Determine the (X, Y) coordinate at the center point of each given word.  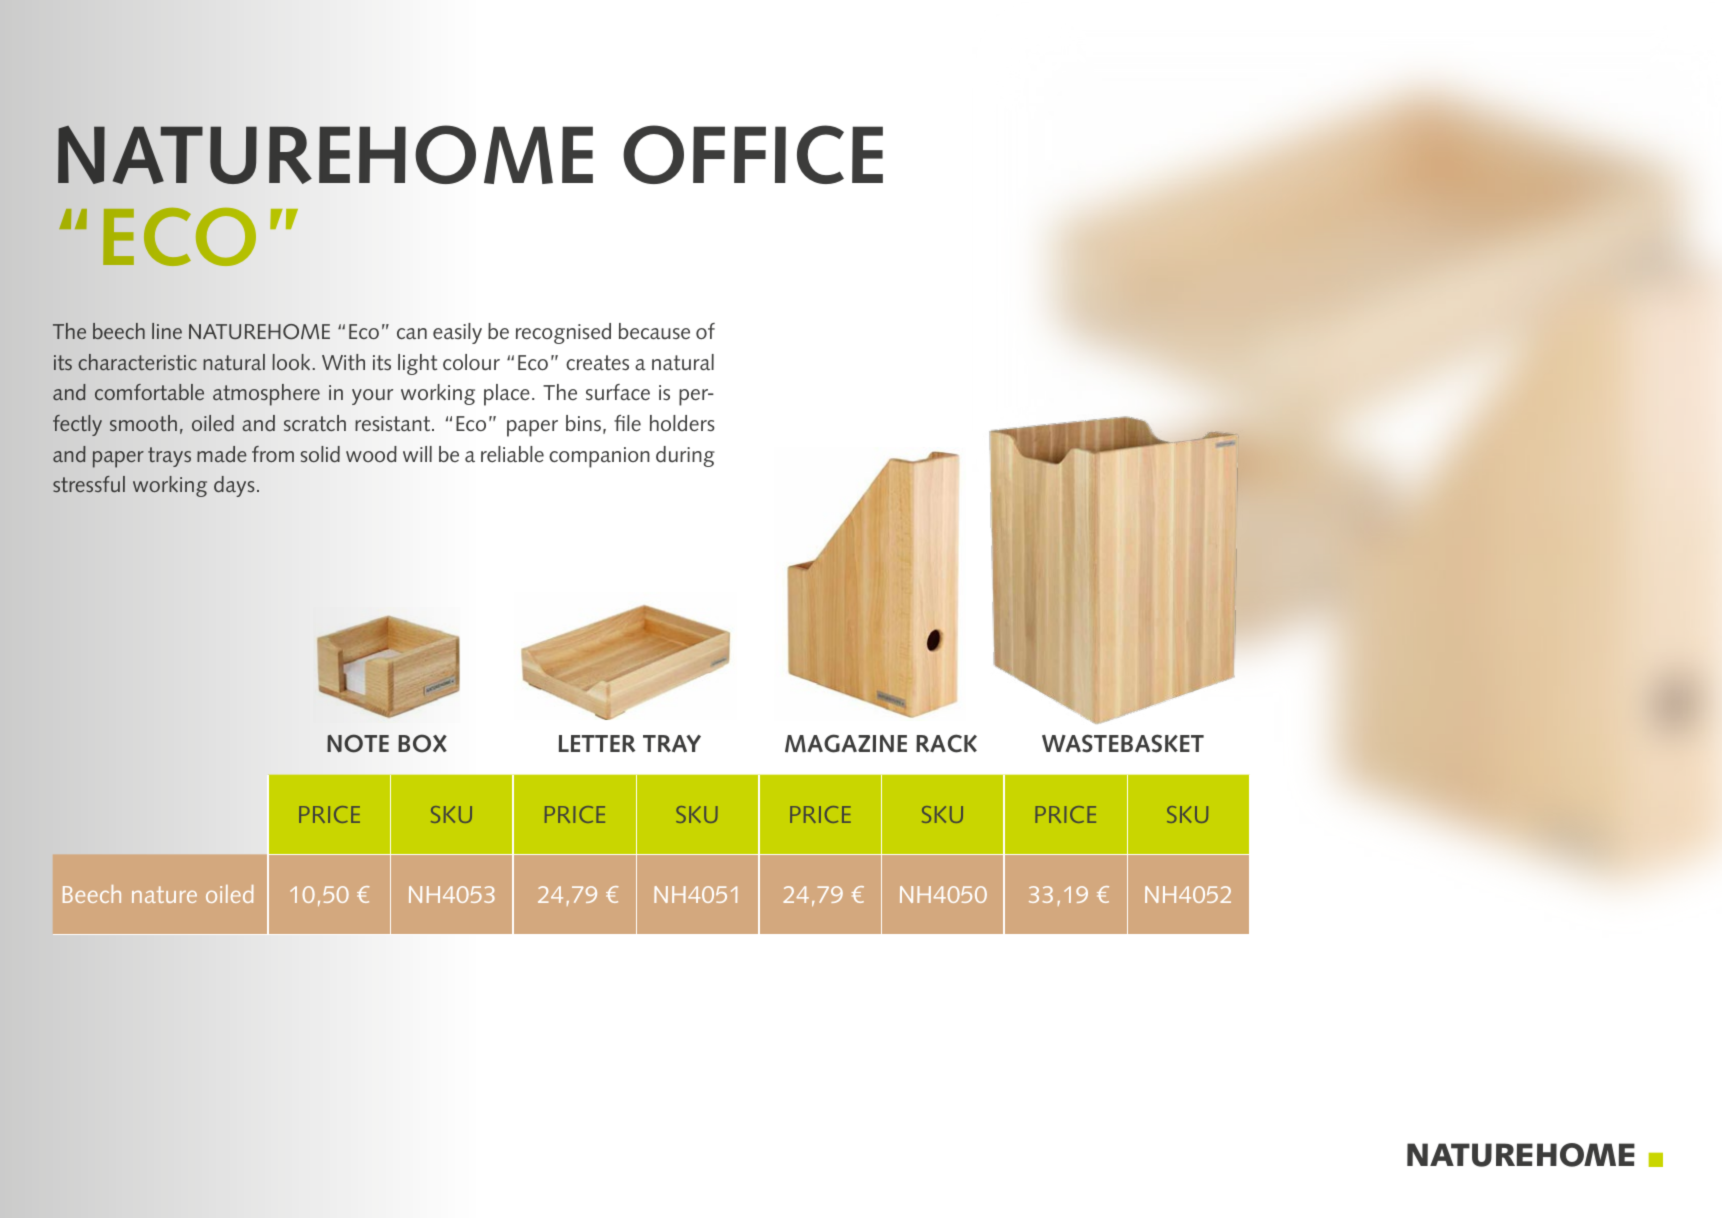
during (685, 456)
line (167, 331)
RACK (946, 743)
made (222, 454)
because (654, 331)
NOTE (358, 743)
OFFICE (753, 154)
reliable (512, 454)
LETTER (597, 743)
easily (457, 333)
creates (597, 363)
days (234, 486)
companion (599, 457)
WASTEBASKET (1123, 743)
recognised (563, 333)
